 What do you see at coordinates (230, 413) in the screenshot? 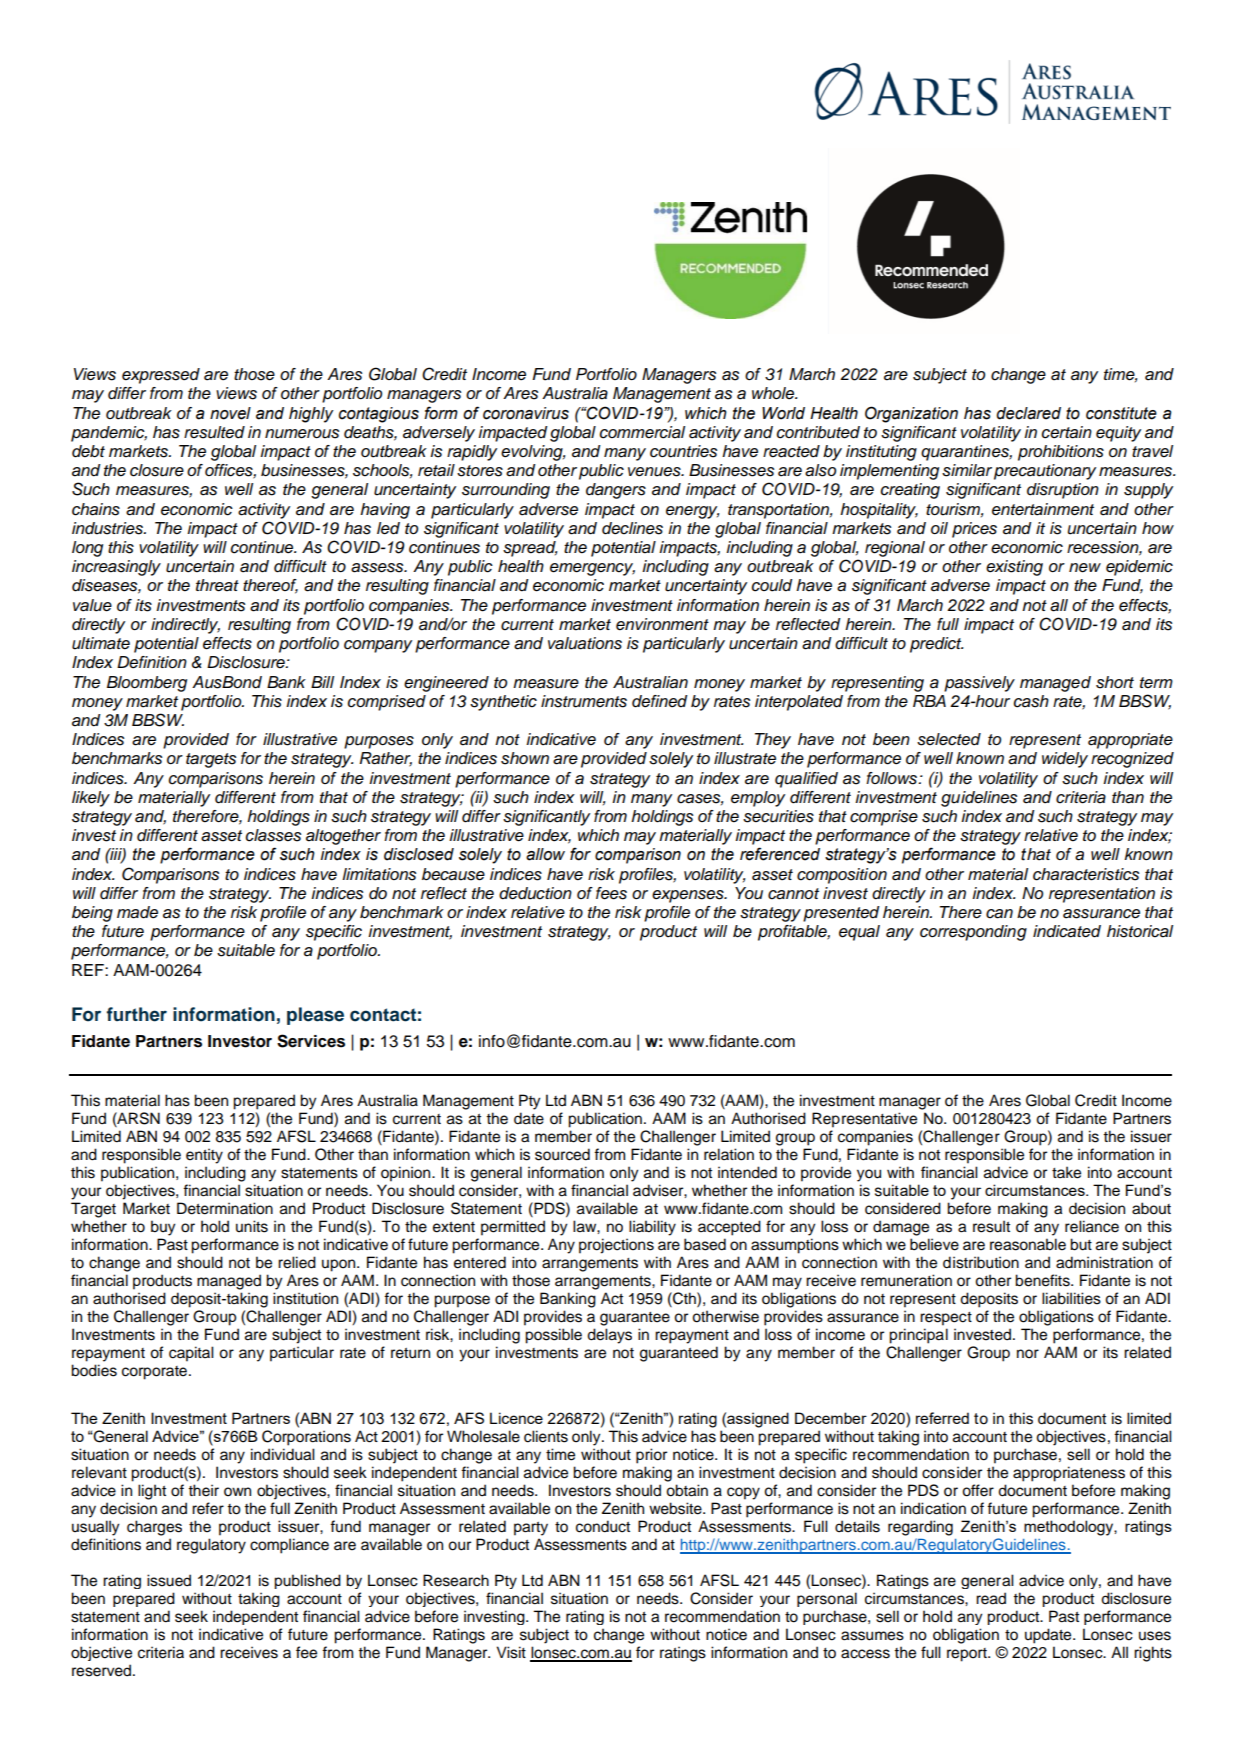
I see `novel` at bounding box center [230, 413].
